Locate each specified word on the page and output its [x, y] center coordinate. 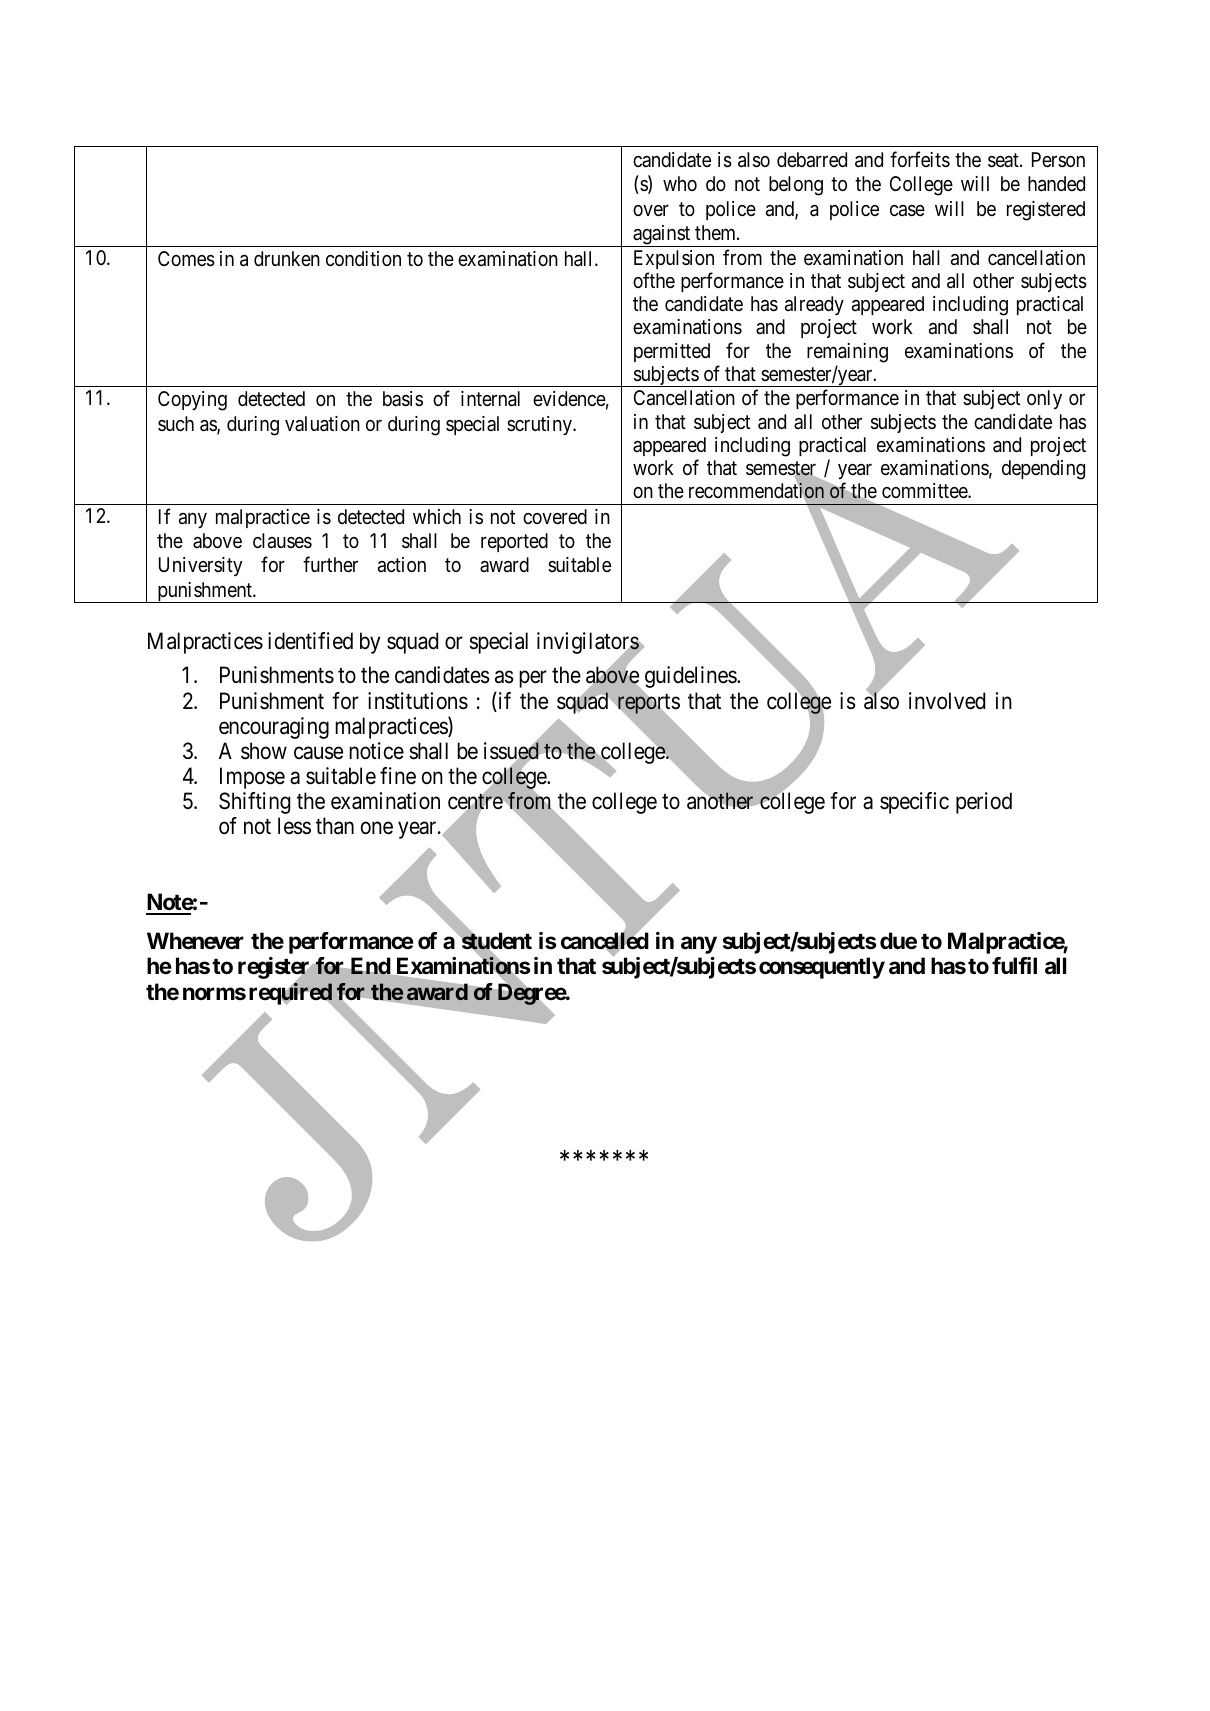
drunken [287, 258]
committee [925, 490]
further [330, 564]
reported [514, 542]
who [680, 183]
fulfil [1014, 965]
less [294, 826]
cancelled [605, 942]
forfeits [920, 159]
